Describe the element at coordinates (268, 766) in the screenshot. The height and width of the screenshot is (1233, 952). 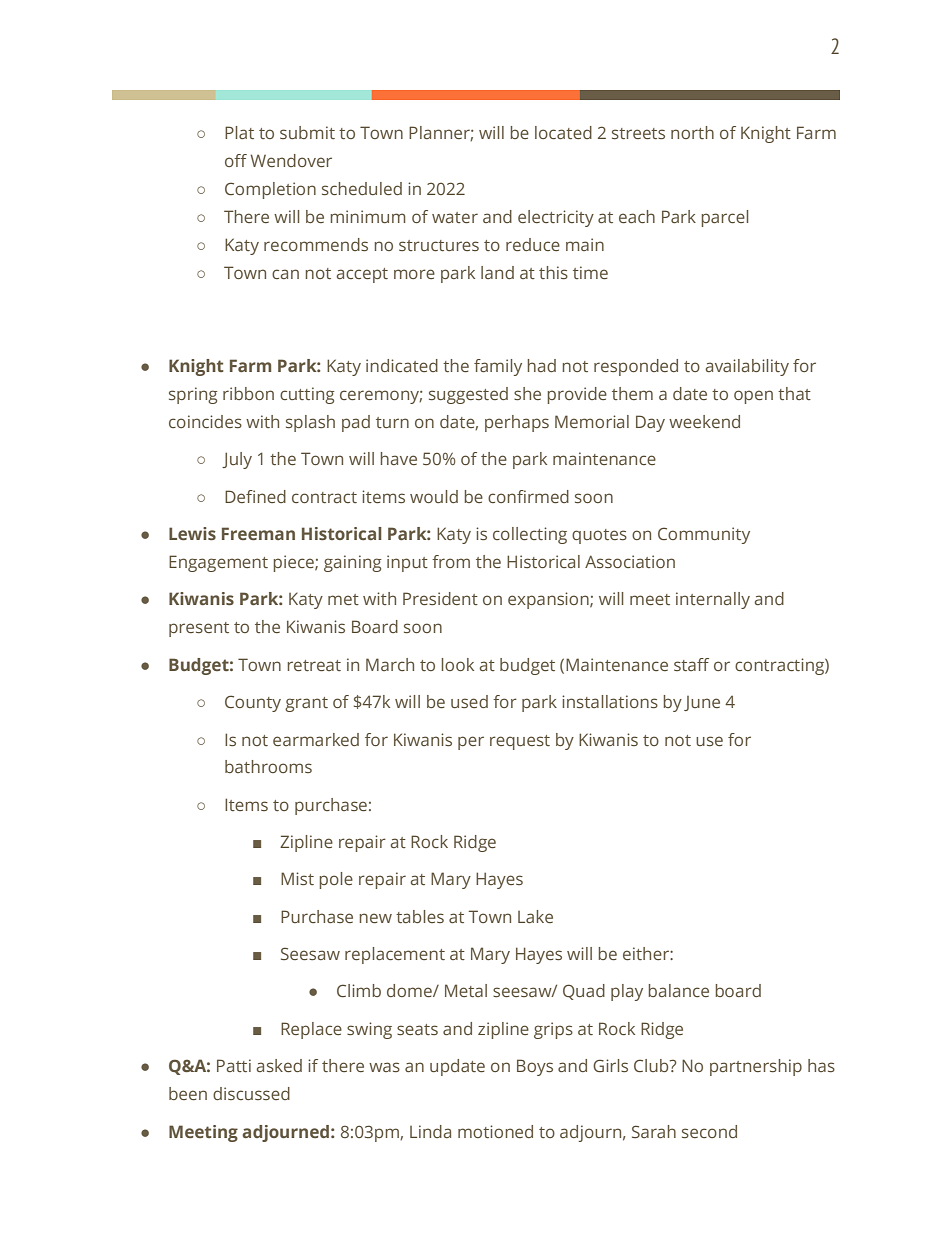
I see `bathrooms` at that location.
